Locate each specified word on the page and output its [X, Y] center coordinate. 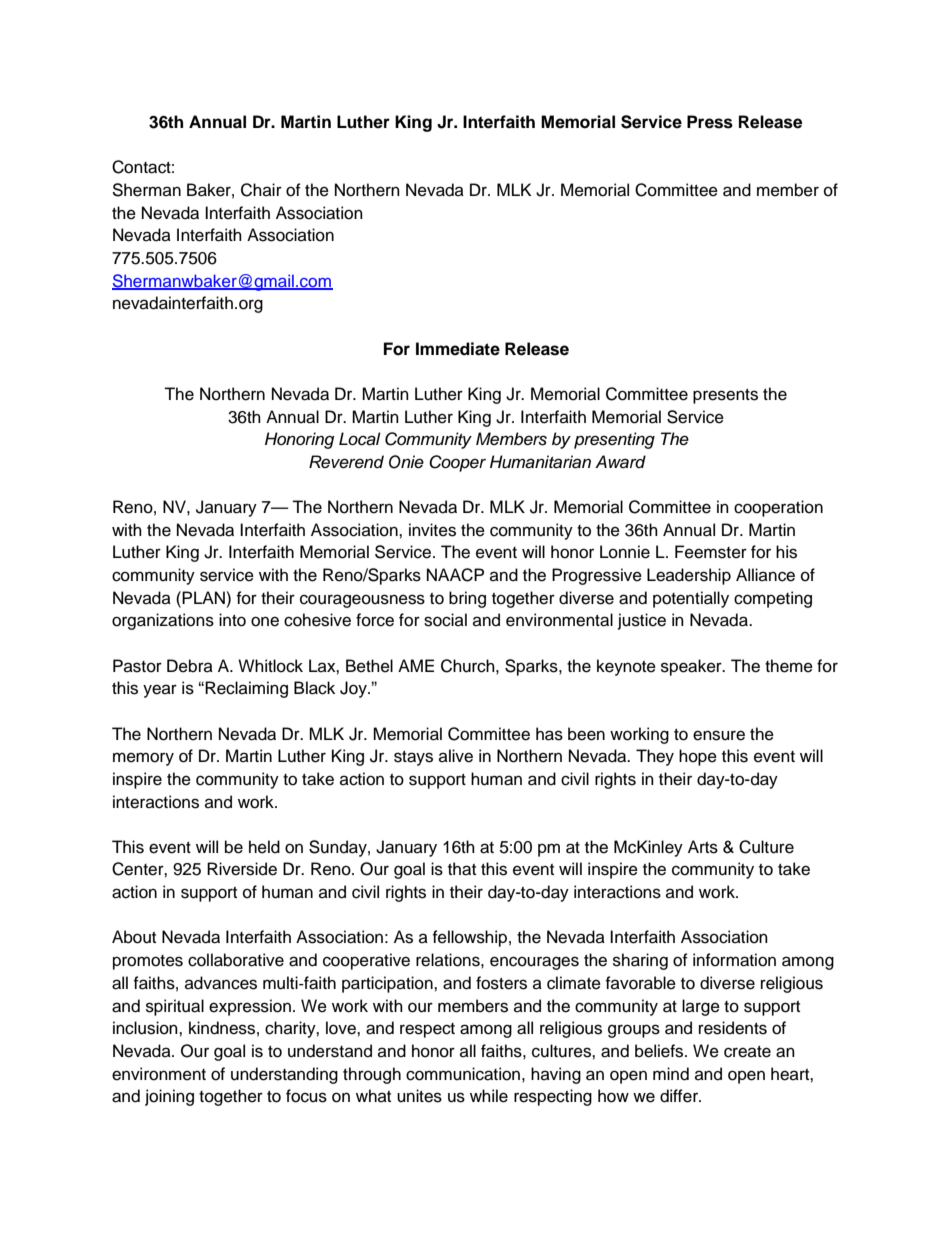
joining [169, 1097]
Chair [261, 190]
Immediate [458, 349]
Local [360, 439]
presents [725, 396]
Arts [703, 847]
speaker [692, 667]
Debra [190, 666]
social [445, 620]
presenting [614, 440]
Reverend [346, 462]
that [462, 869]
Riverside [242, 869]
